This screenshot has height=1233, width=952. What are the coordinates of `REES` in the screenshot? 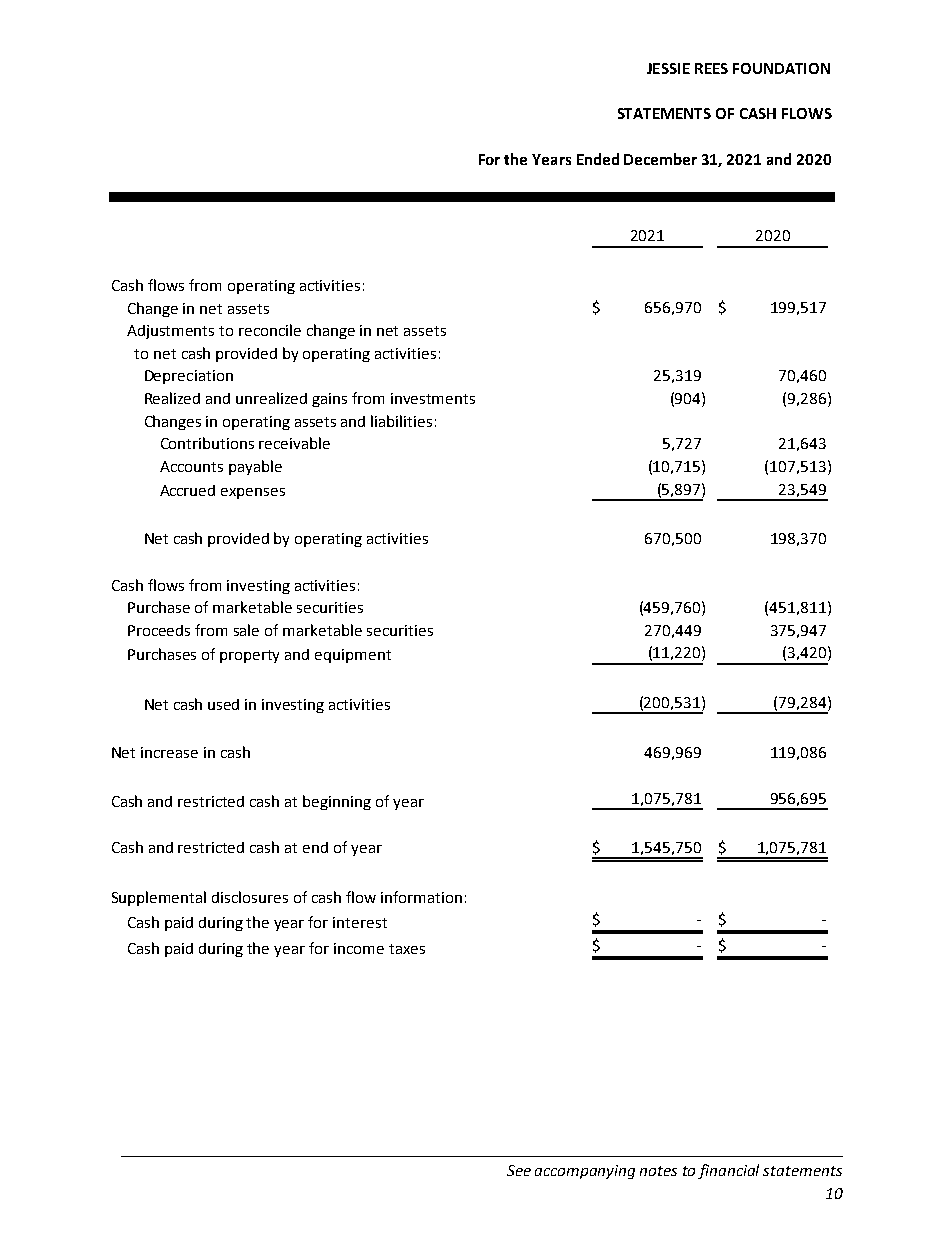 It's located at (711, 68).
